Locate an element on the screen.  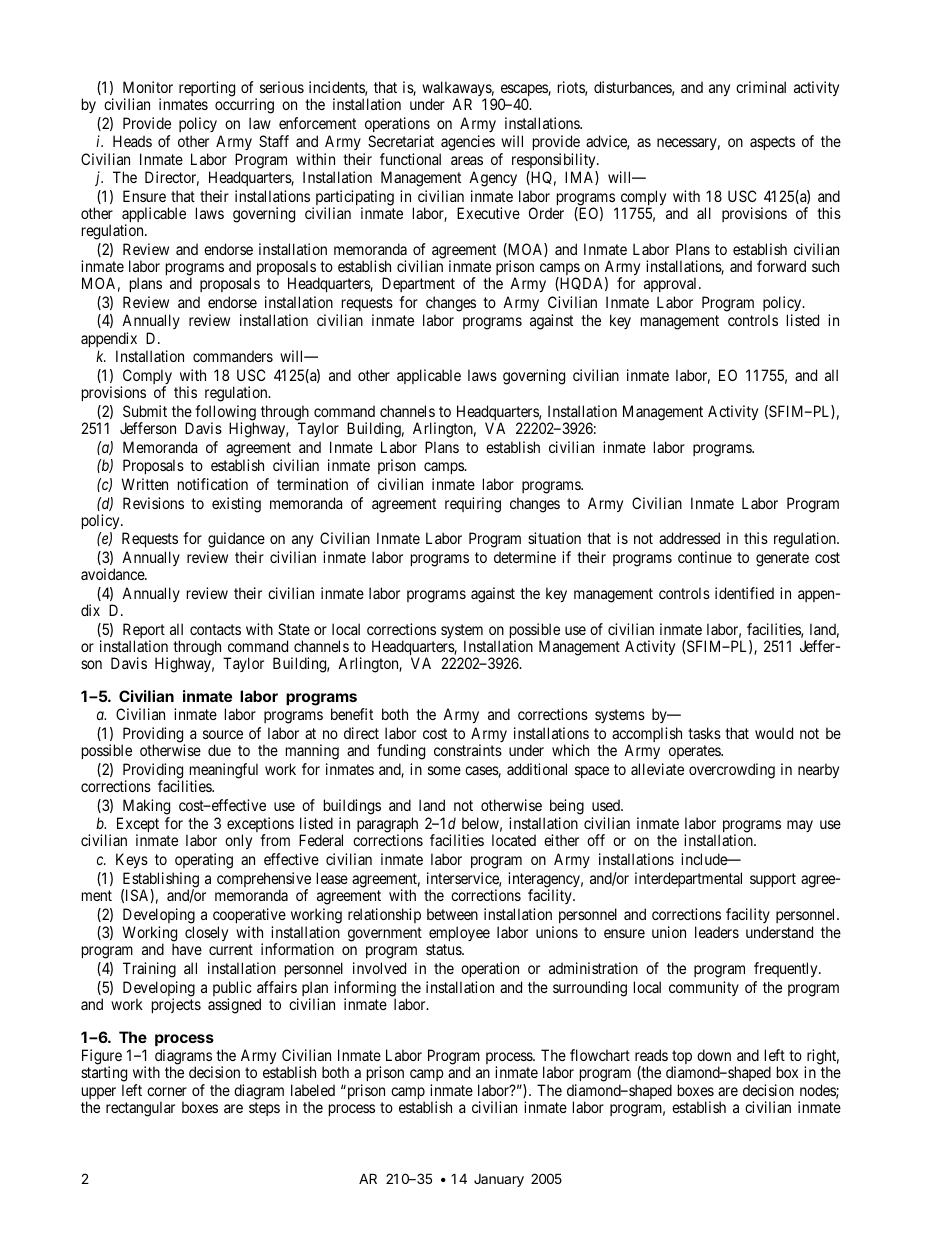
continue is located at coordinates (705, 557).
